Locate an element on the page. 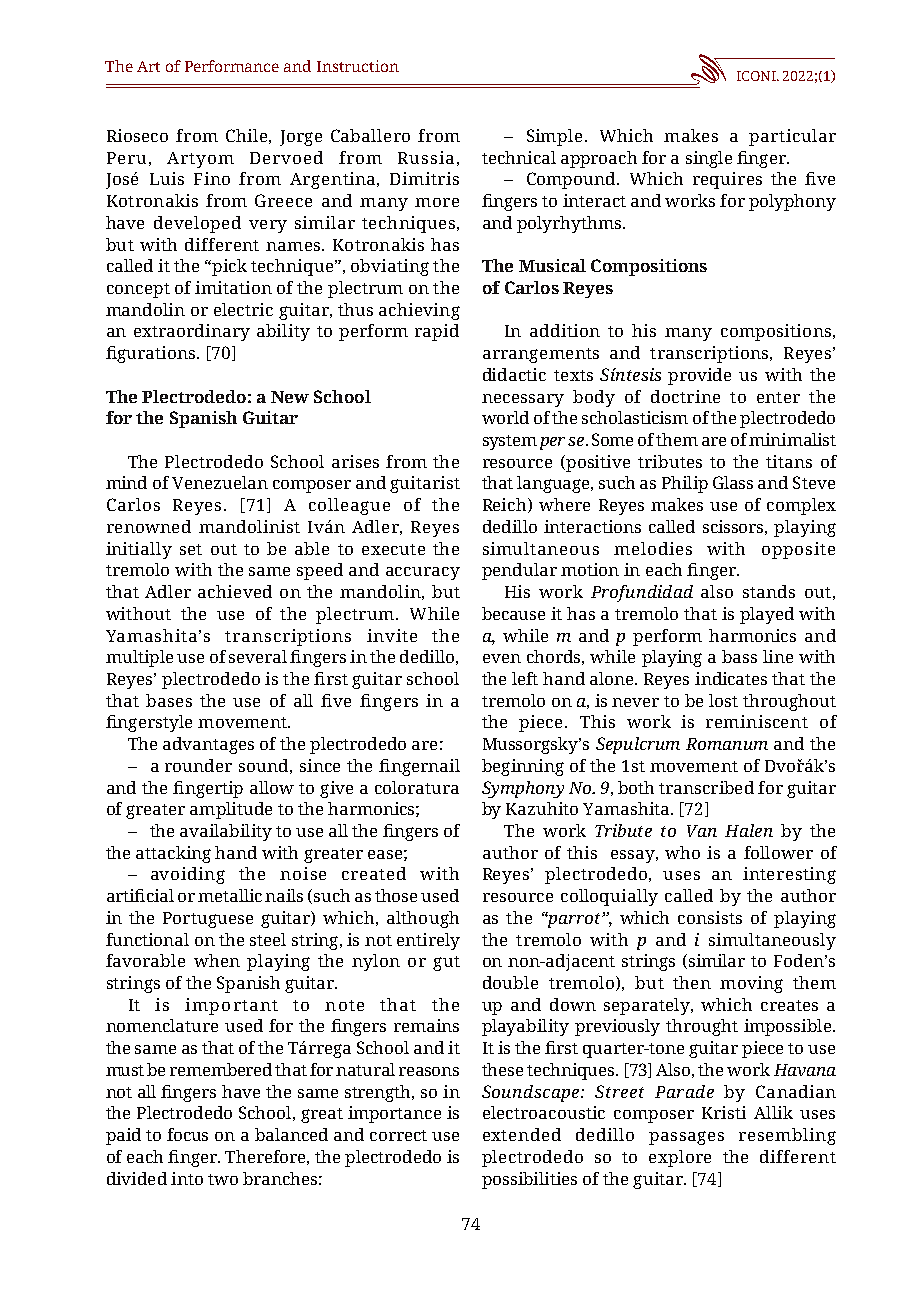  particular is located at coordinates (792, 137).
